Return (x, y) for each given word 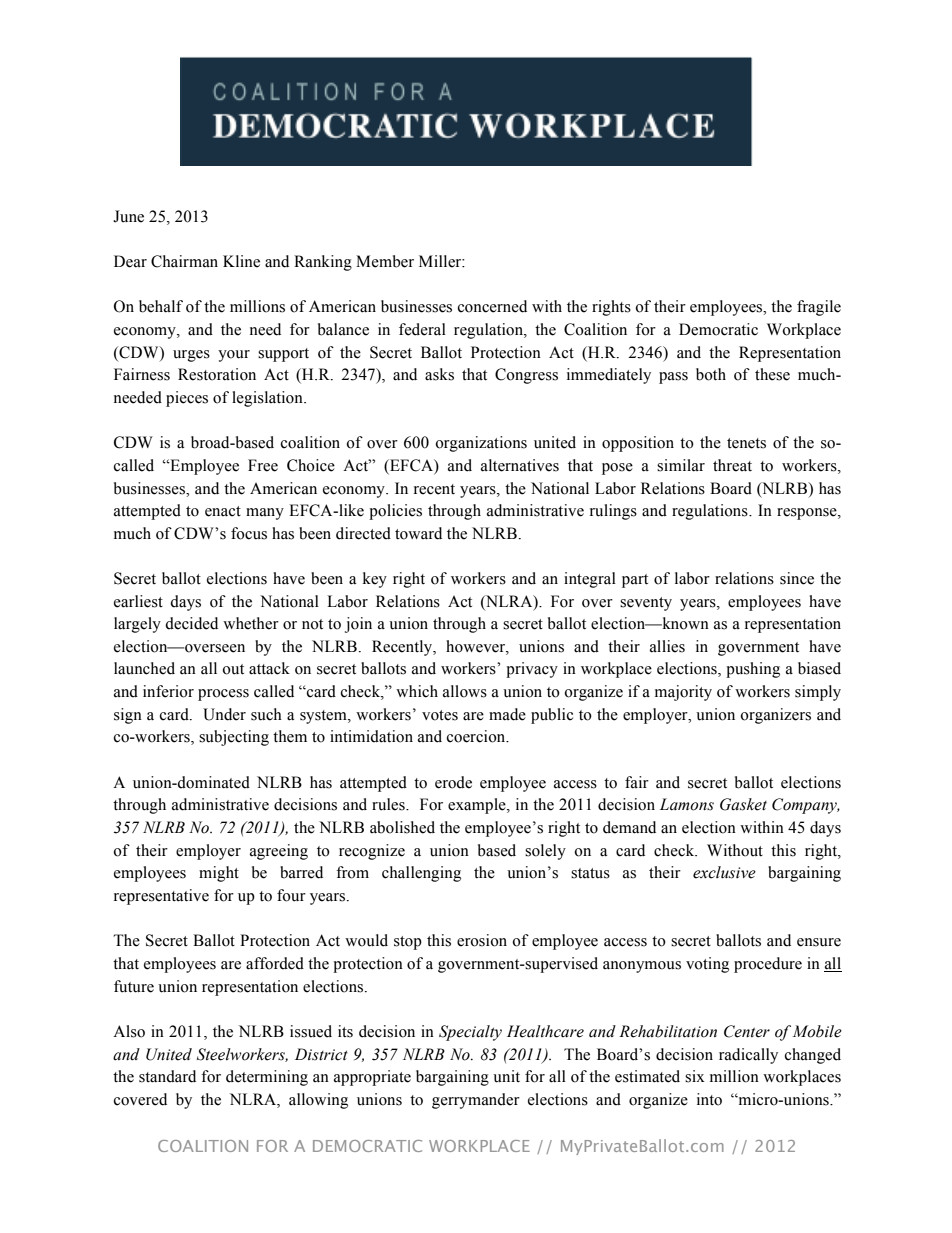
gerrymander (476, 1101)
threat (732, 465)
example (478, 806)
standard (167, 1076)
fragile (819, 308)
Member (385, 261)
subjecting (234, 738)
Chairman (184, 261)
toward (418, 533)
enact (223, 511)
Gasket (743, 804)
